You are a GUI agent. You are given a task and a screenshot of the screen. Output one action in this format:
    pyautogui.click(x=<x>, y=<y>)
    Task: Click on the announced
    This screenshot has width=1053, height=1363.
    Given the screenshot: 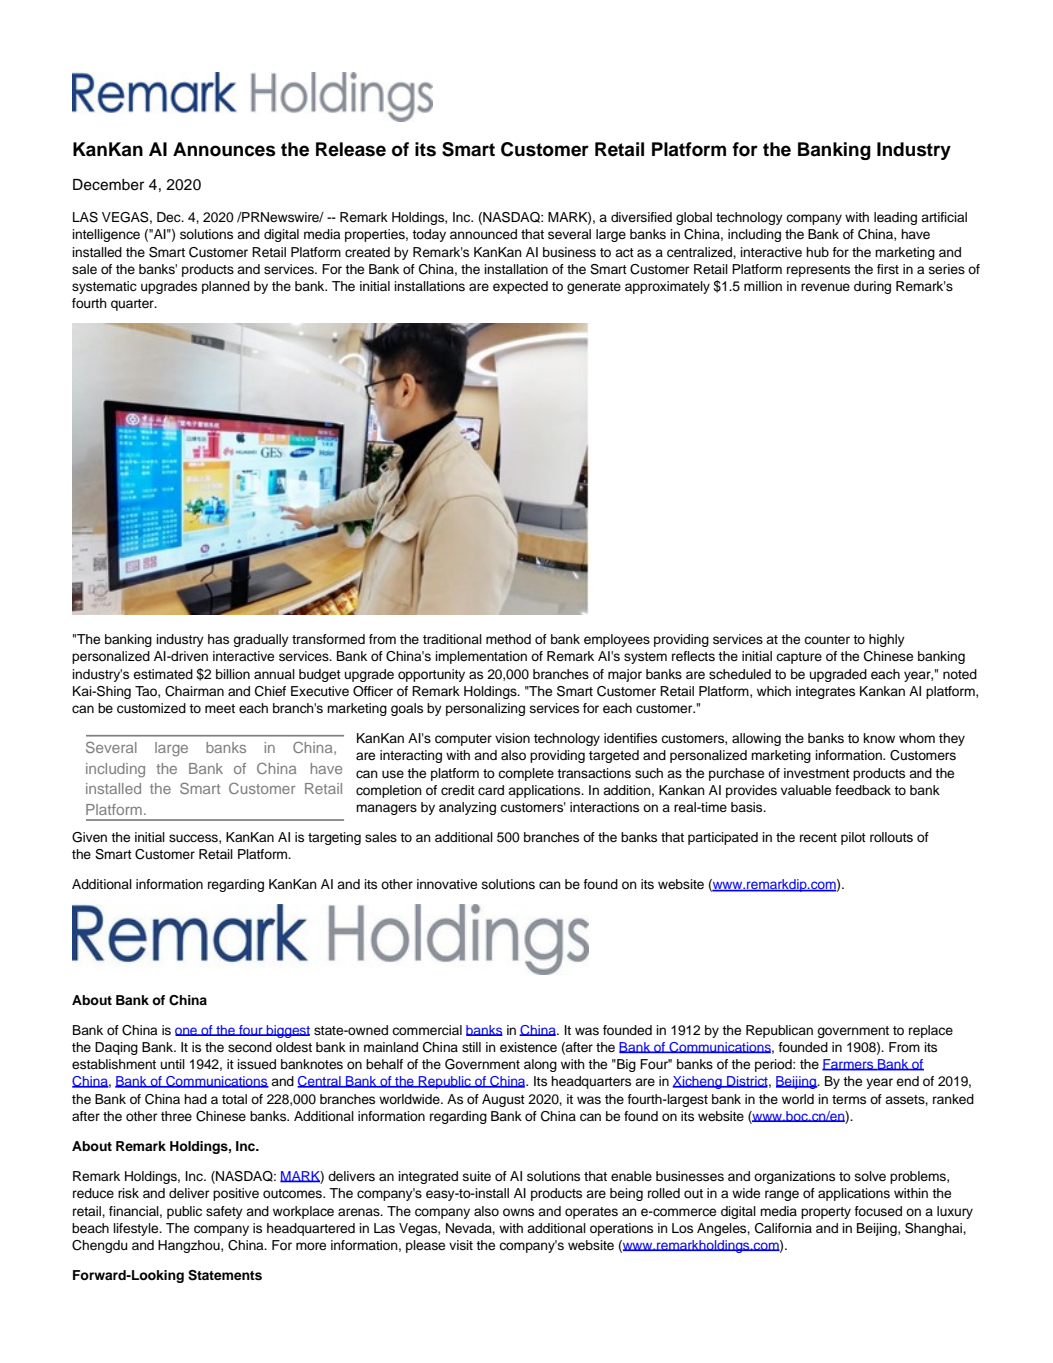 What is the action you would take?
    pyautogui.click(x=483, y=234)
